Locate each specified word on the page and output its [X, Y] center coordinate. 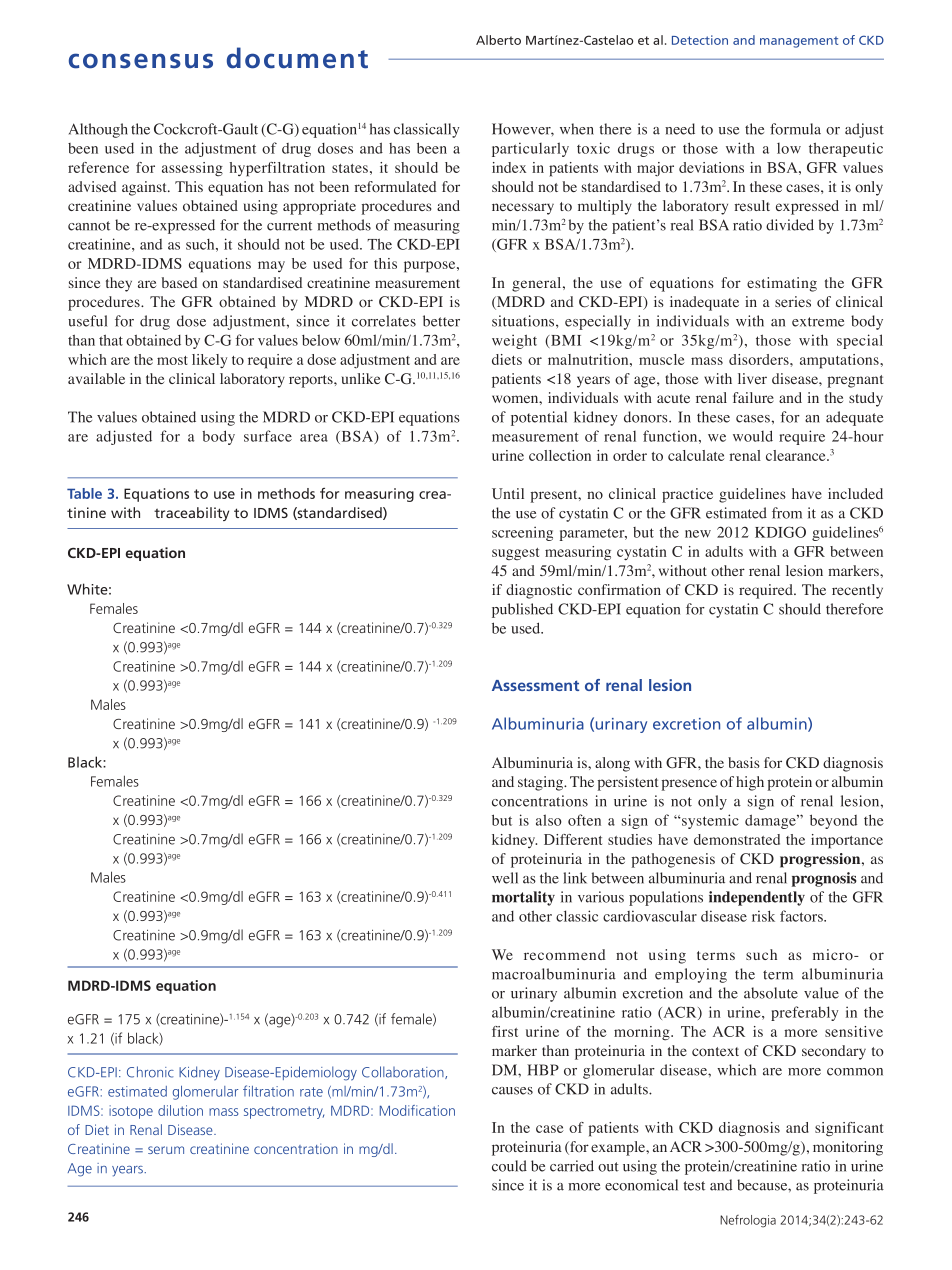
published [522, 610]
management [799, 42]
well [505, 878]
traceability [191, 514]
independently [757, 898]
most [172, 360]
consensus [141, 61]
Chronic [150, 1072]
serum [166, 1150]
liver [752, 378]
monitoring [848, 1148]
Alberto [498, 40]
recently [857, 591]
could [509, 1166]
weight [514, 341]
